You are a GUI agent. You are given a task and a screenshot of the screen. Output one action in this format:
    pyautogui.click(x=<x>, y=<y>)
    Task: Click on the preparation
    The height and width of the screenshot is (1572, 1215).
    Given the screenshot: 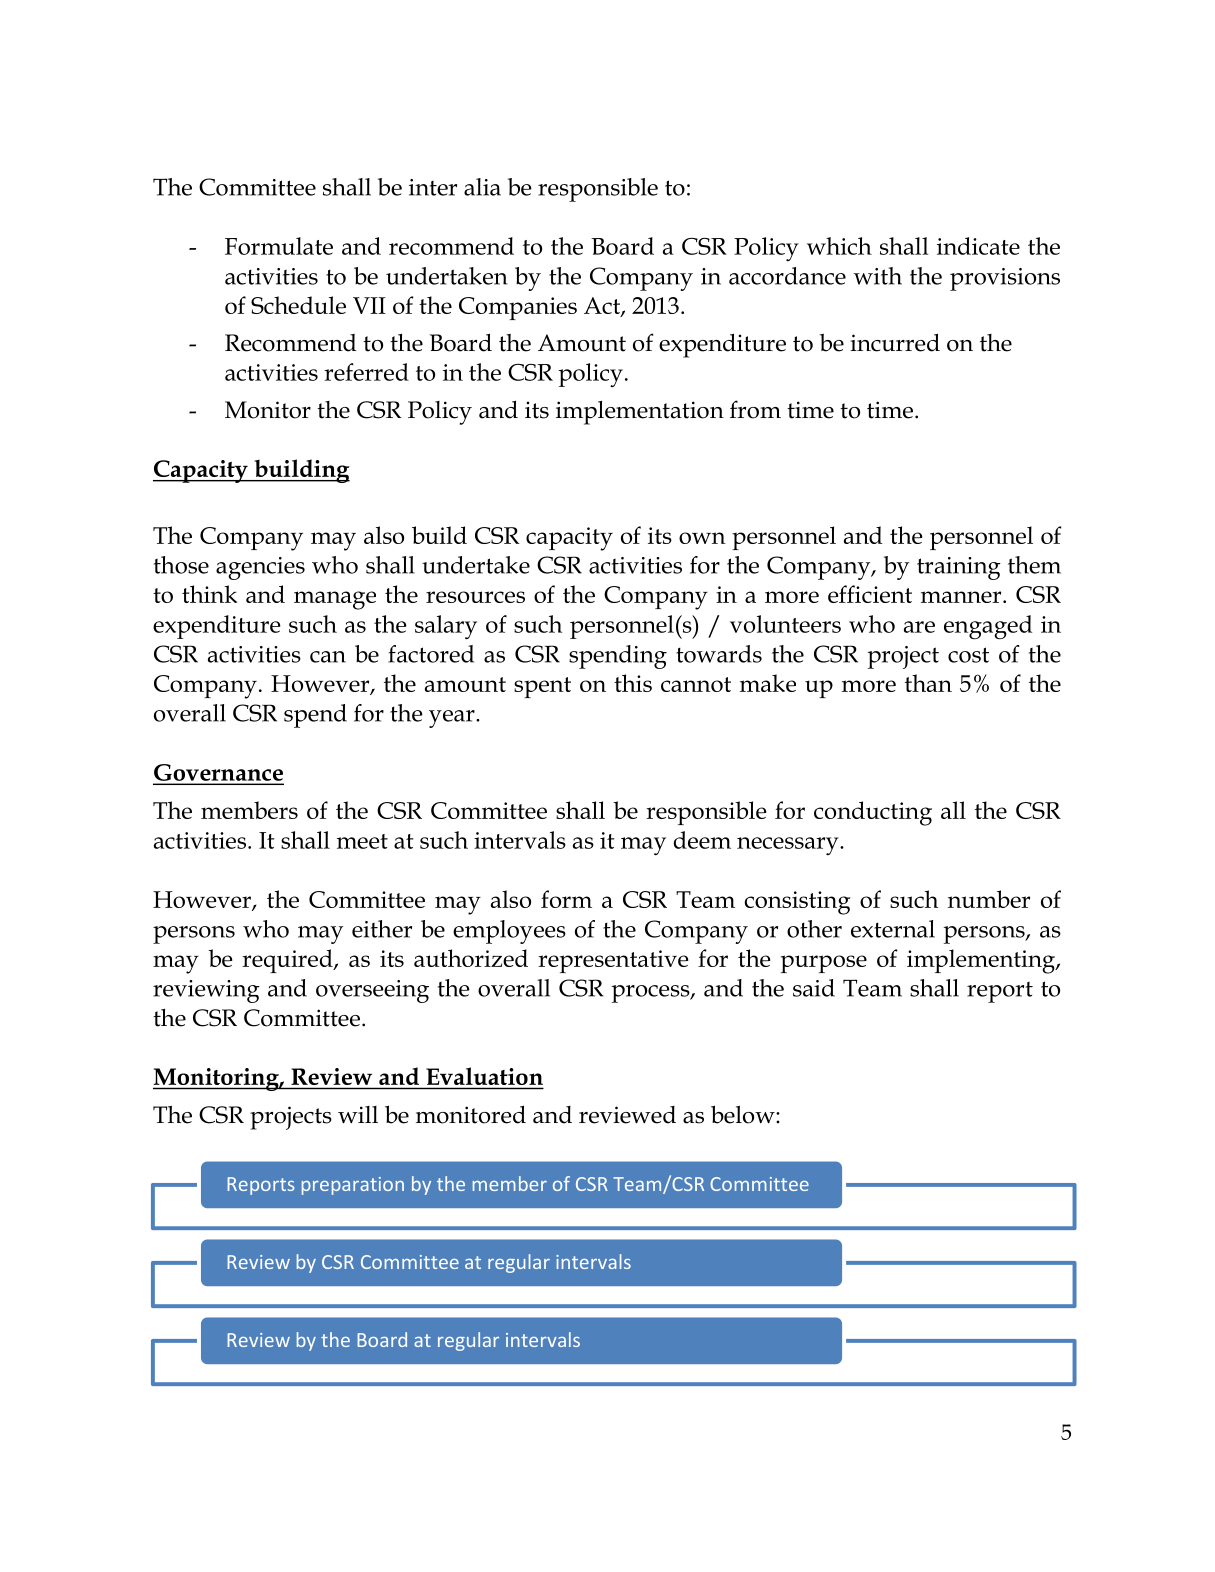 What is the action you would take?
    pyautogui.click(x=353, y=1186)
